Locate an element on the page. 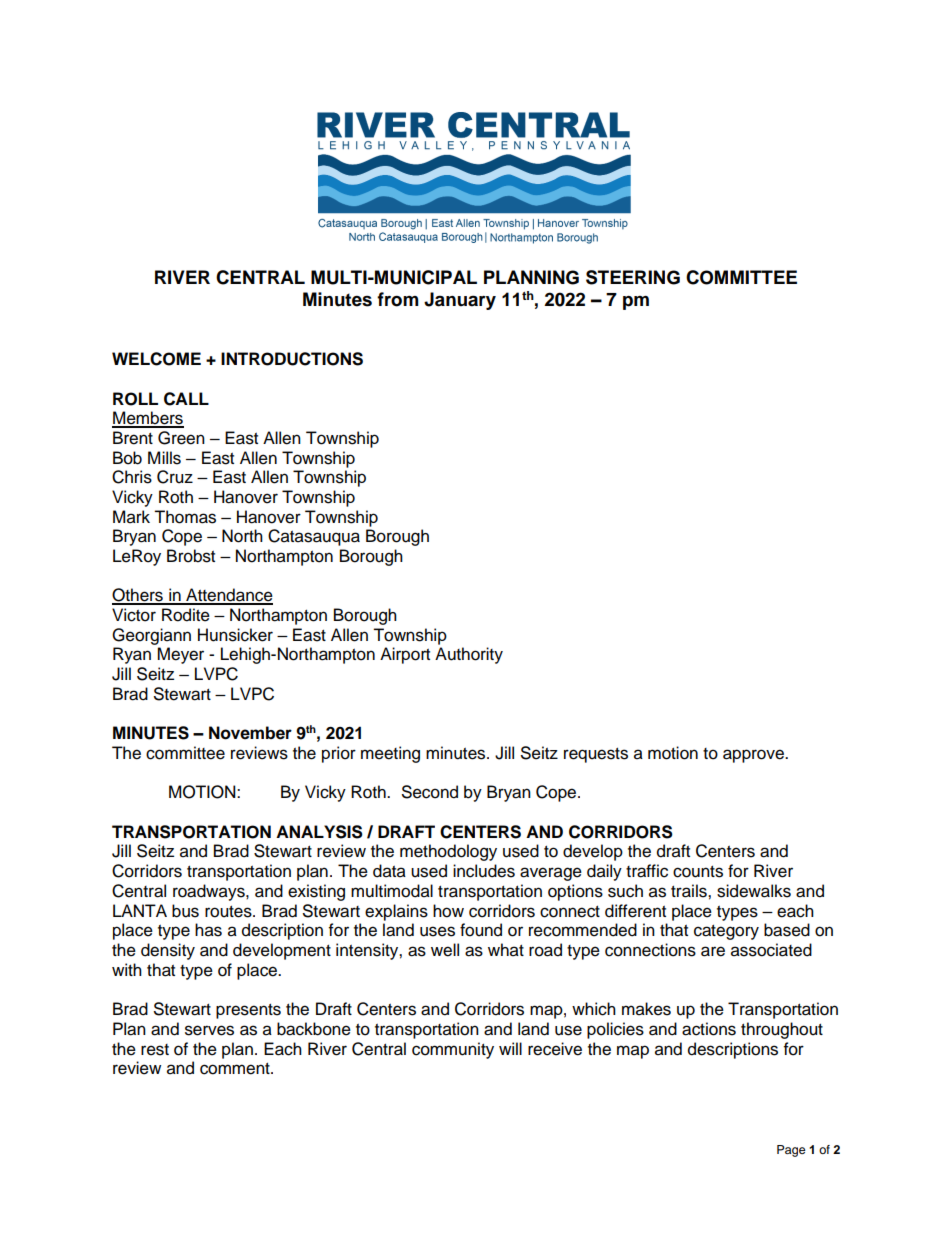 This image has width=952, height=1233. WELCOME is located at coordinates (156, 359).
